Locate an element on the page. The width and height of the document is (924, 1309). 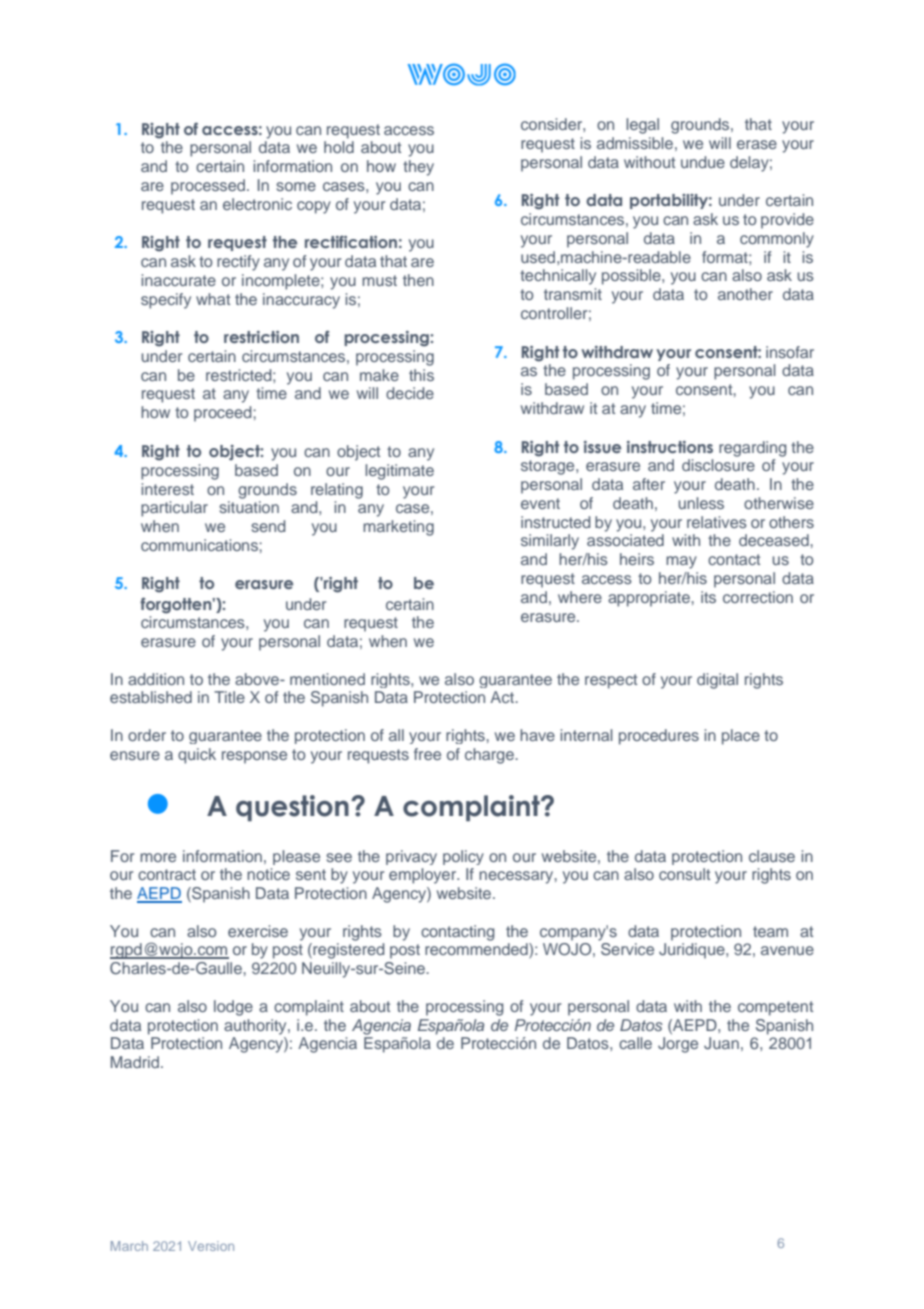
processed is located at coordinates (208, 187).
